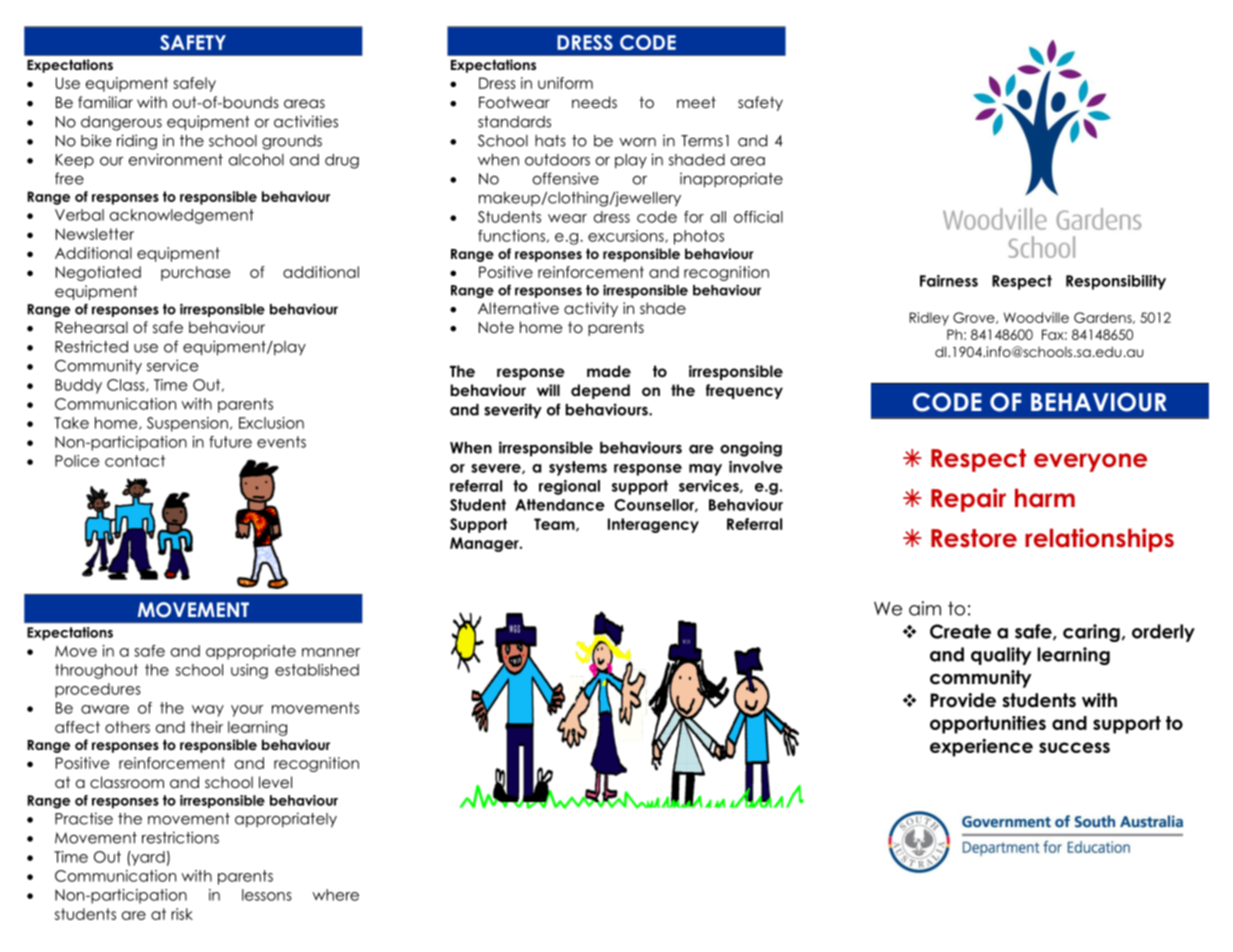 Image resolution: width=1233 pixels, height=952 pixels. Describe the element at coordinates (121, 123) in the page. I see `dangerous` at that location.
